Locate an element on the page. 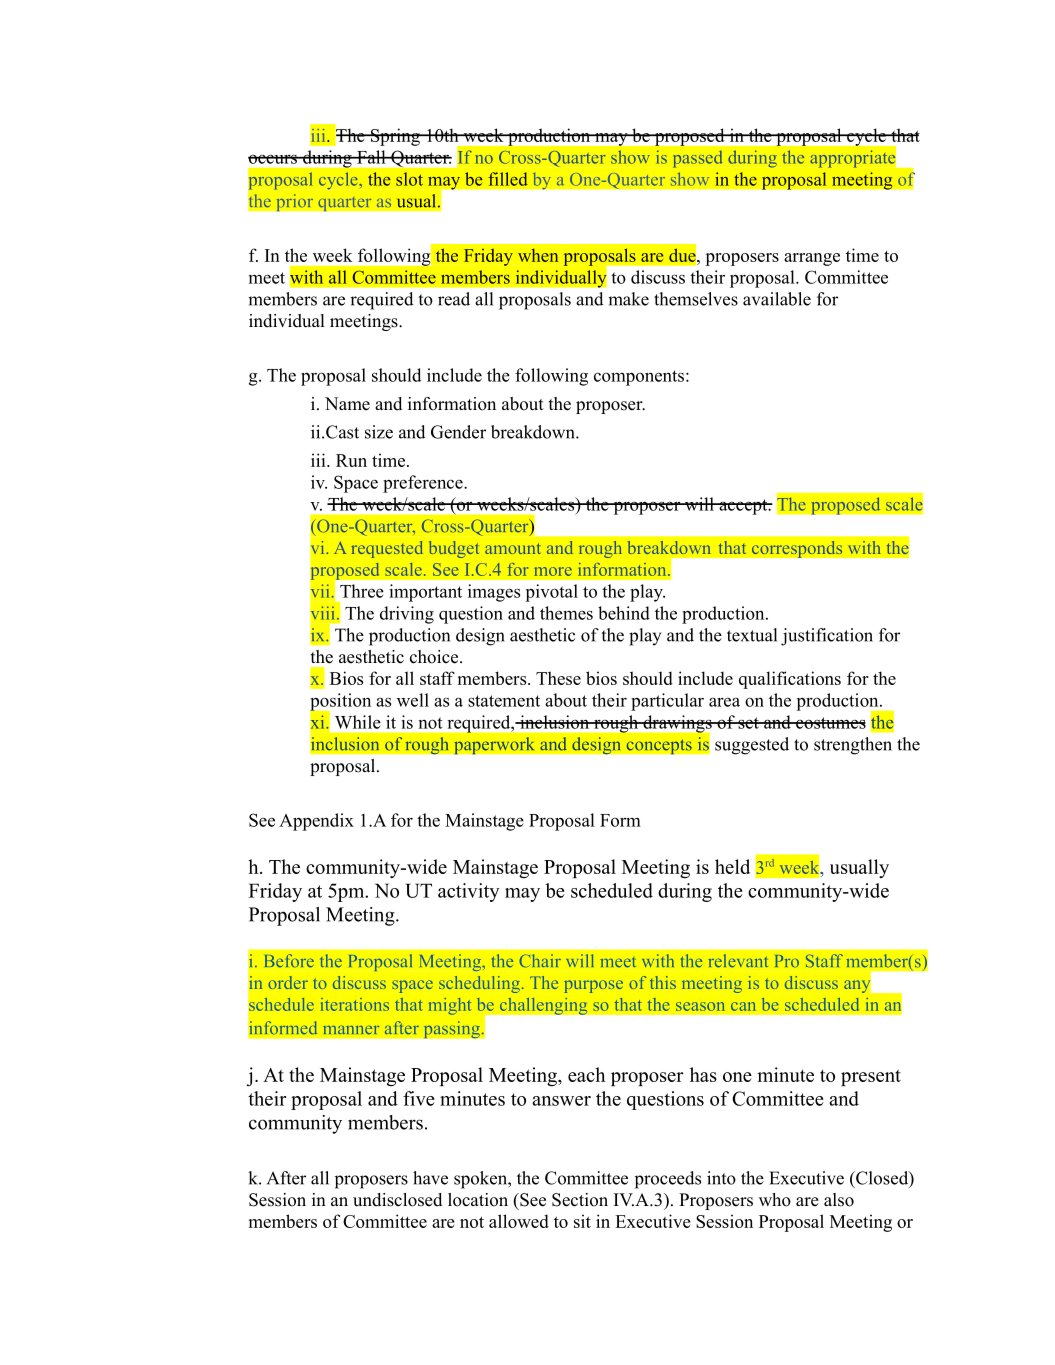 Image resolution: width=1055 pixels, height=1365 pixels. Section is located at coordinates (580, 1200).
